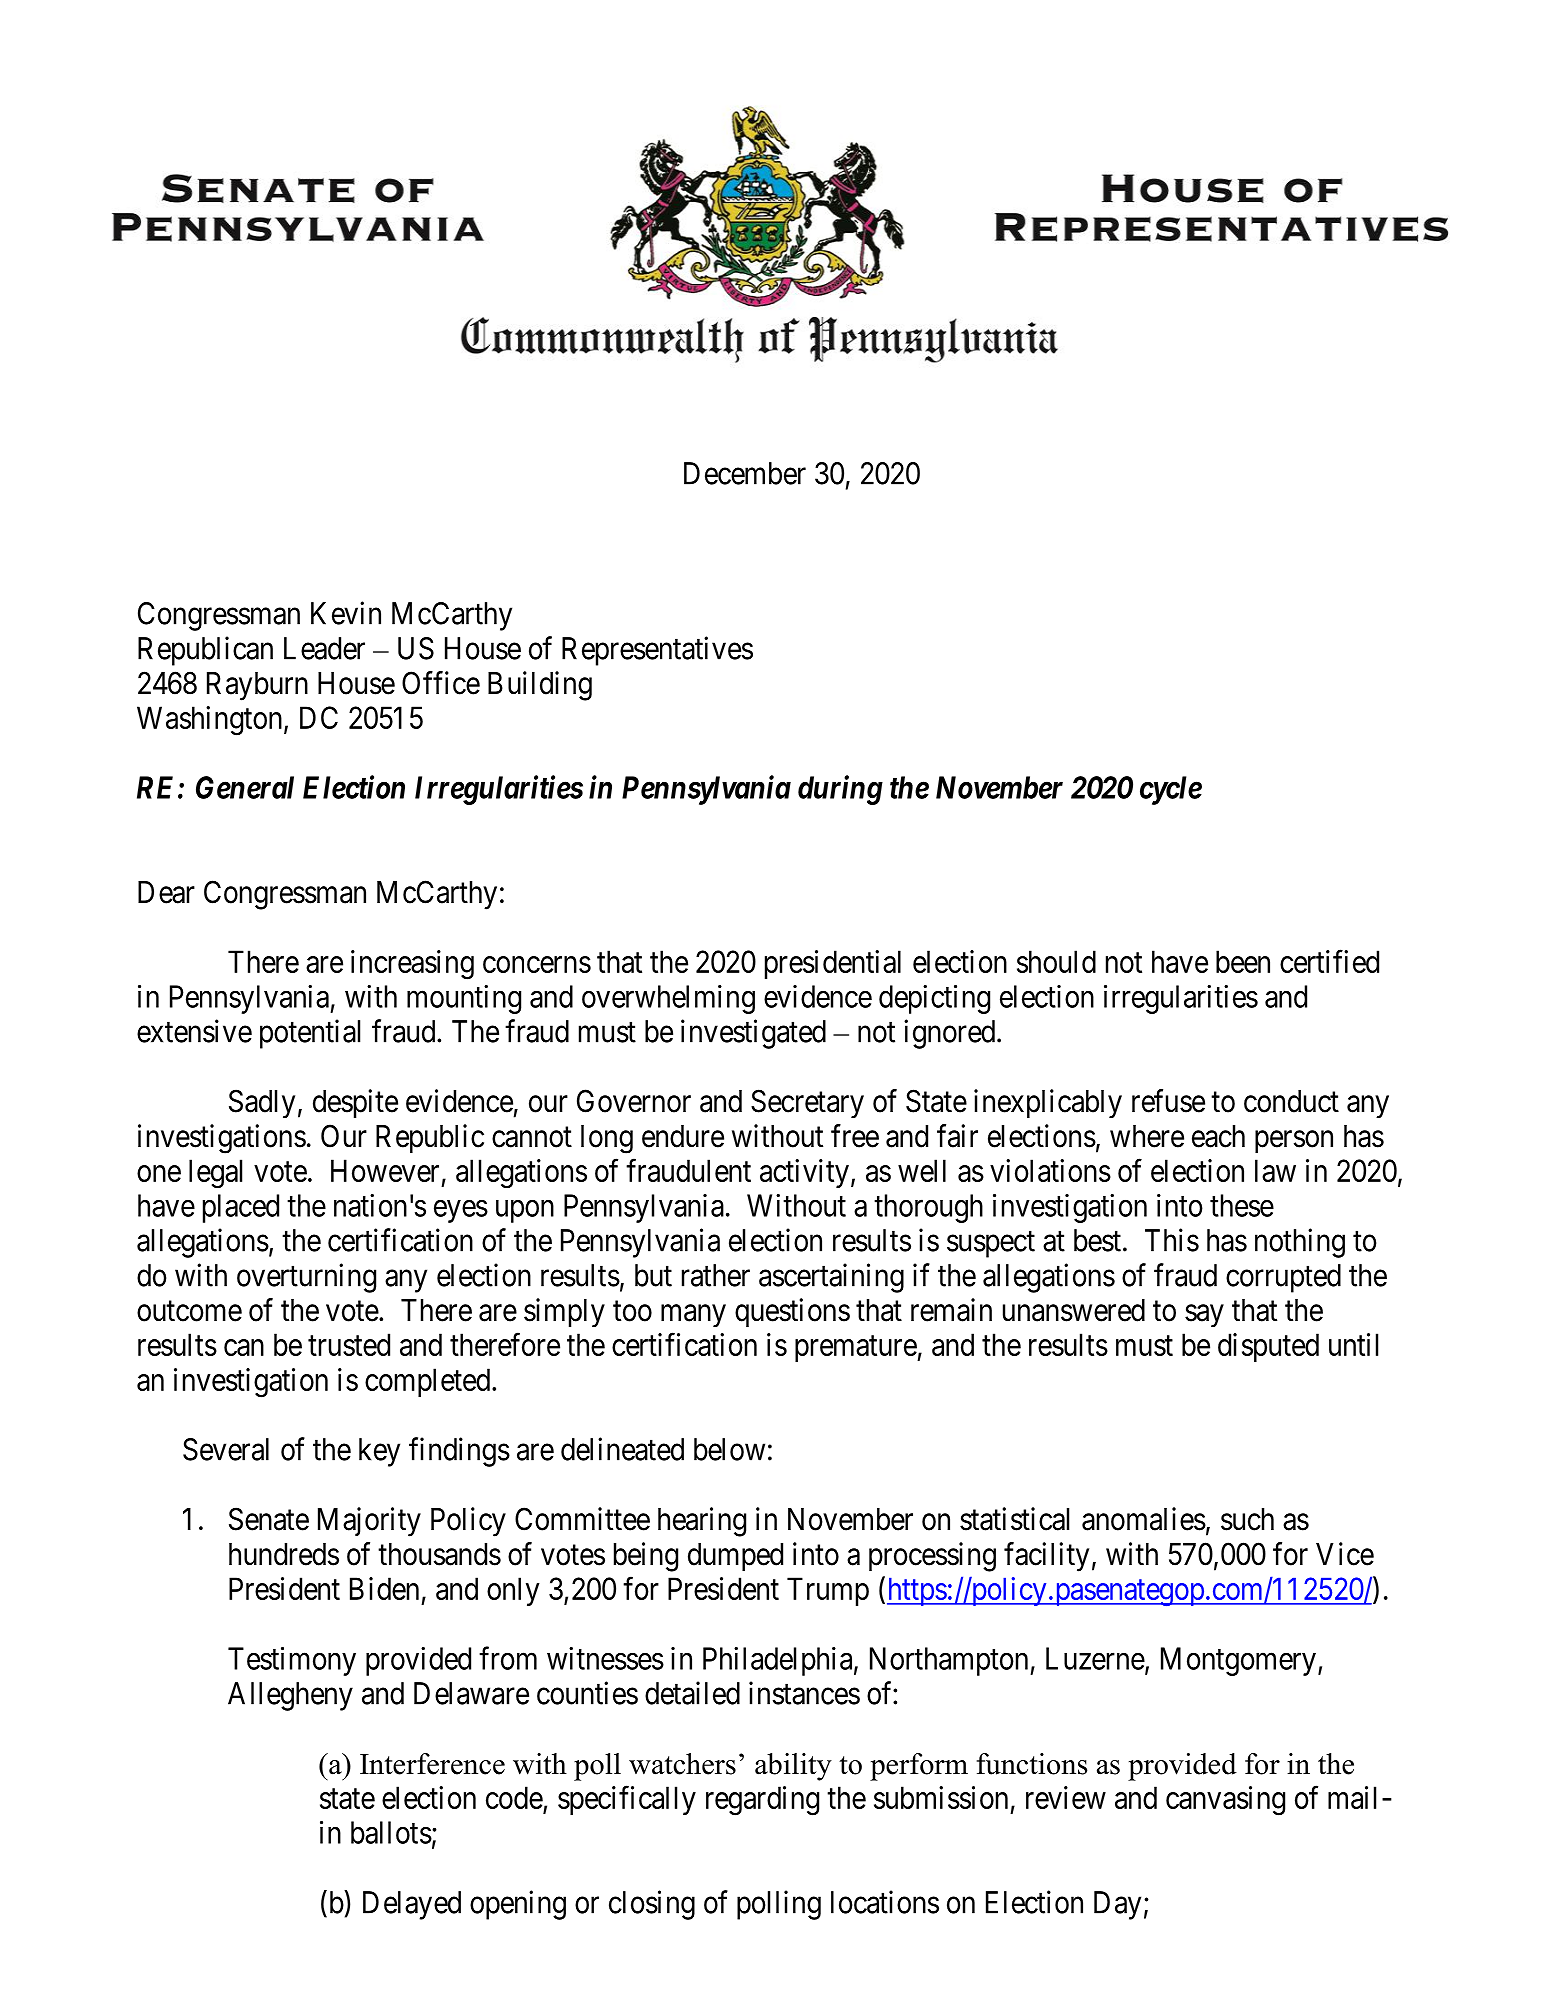 This screenshot has width=1545, height=1999. What do you see at coordinates (245, 787) in the screenshot?
I see `General` at bounding box center [245, 787].
